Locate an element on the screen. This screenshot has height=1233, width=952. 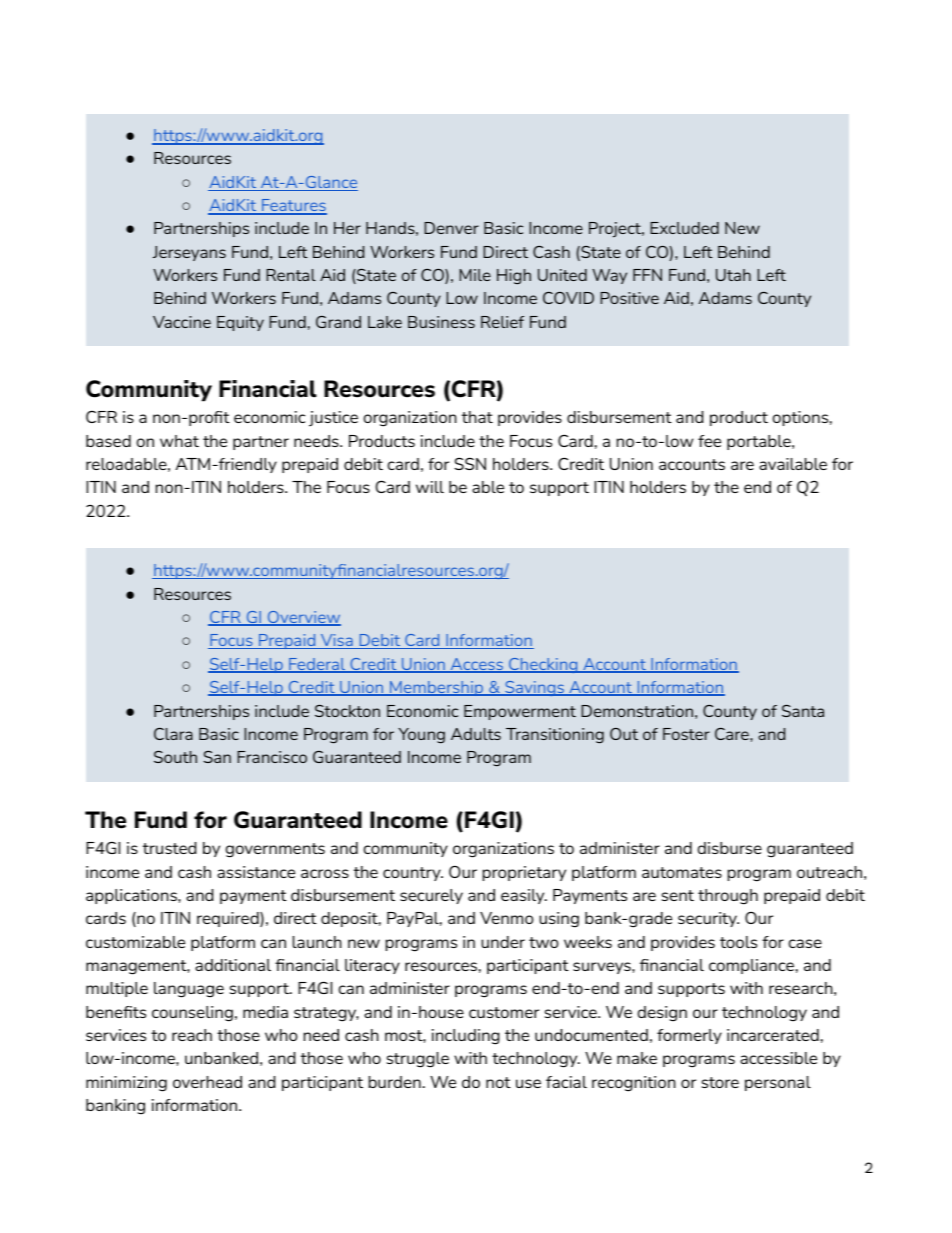
trusted is located at coordinates (169, 848).
